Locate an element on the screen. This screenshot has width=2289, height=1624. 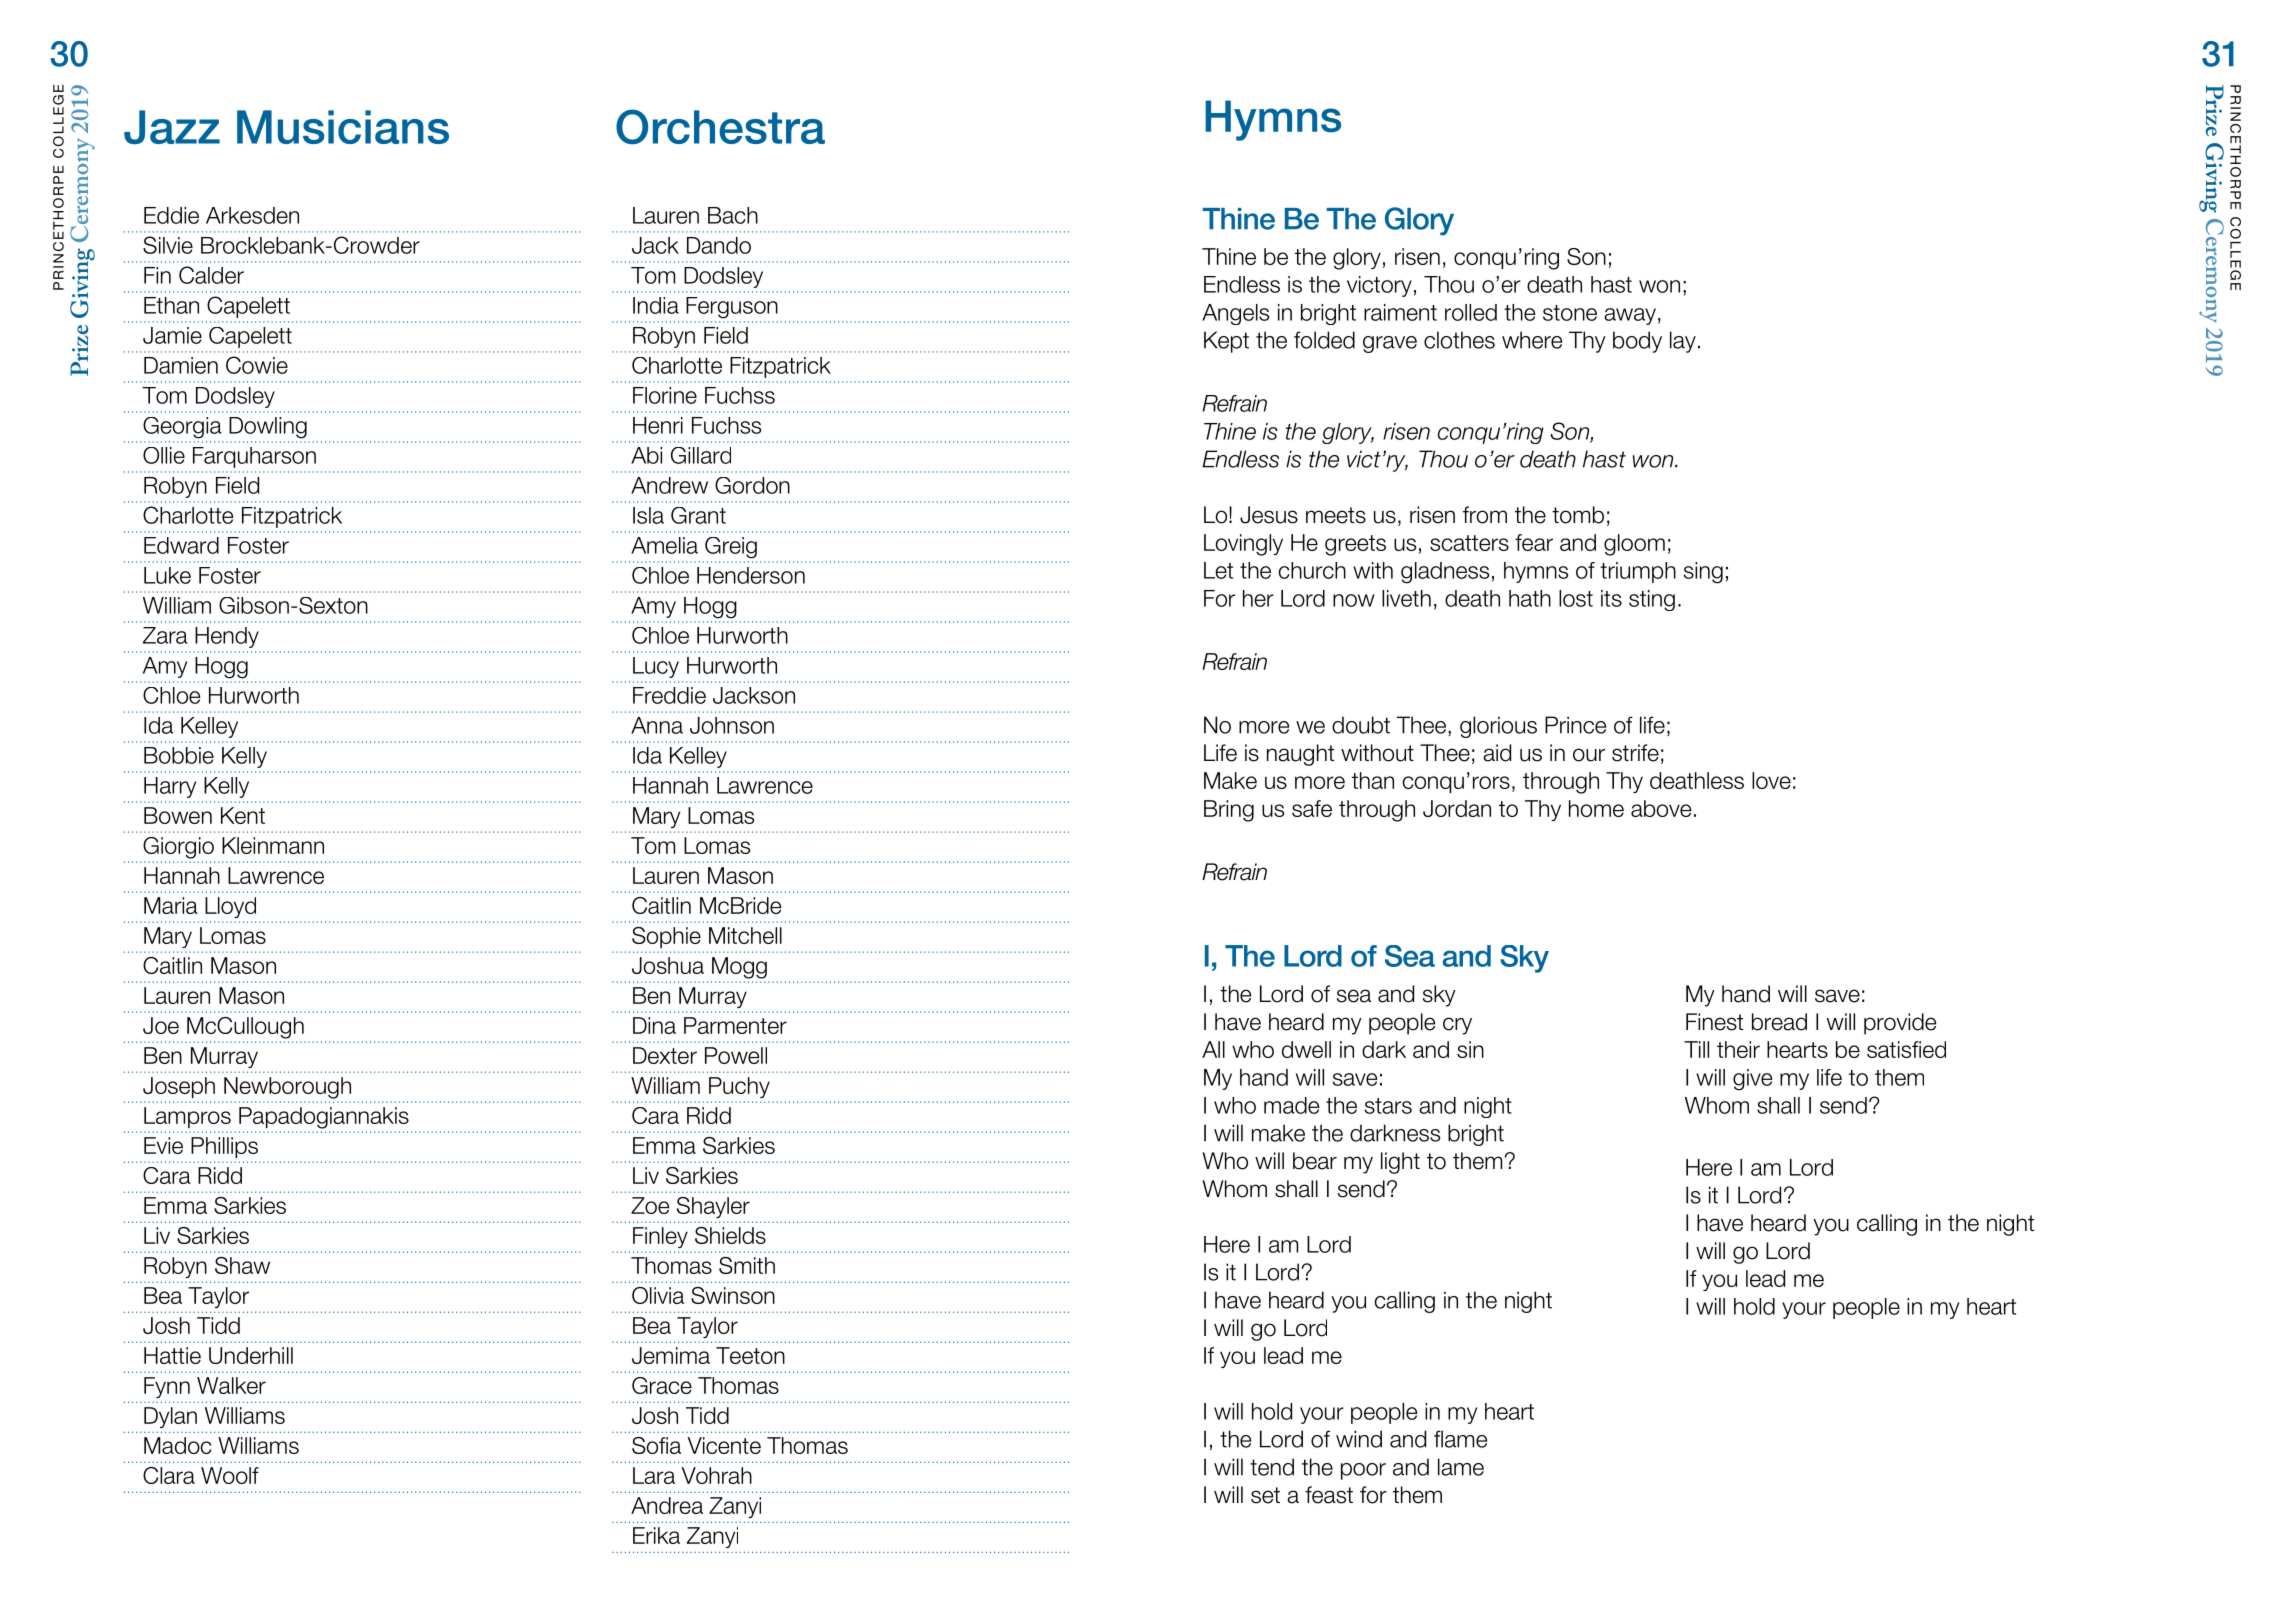
Kept is located at coordinates (1226, 342).
